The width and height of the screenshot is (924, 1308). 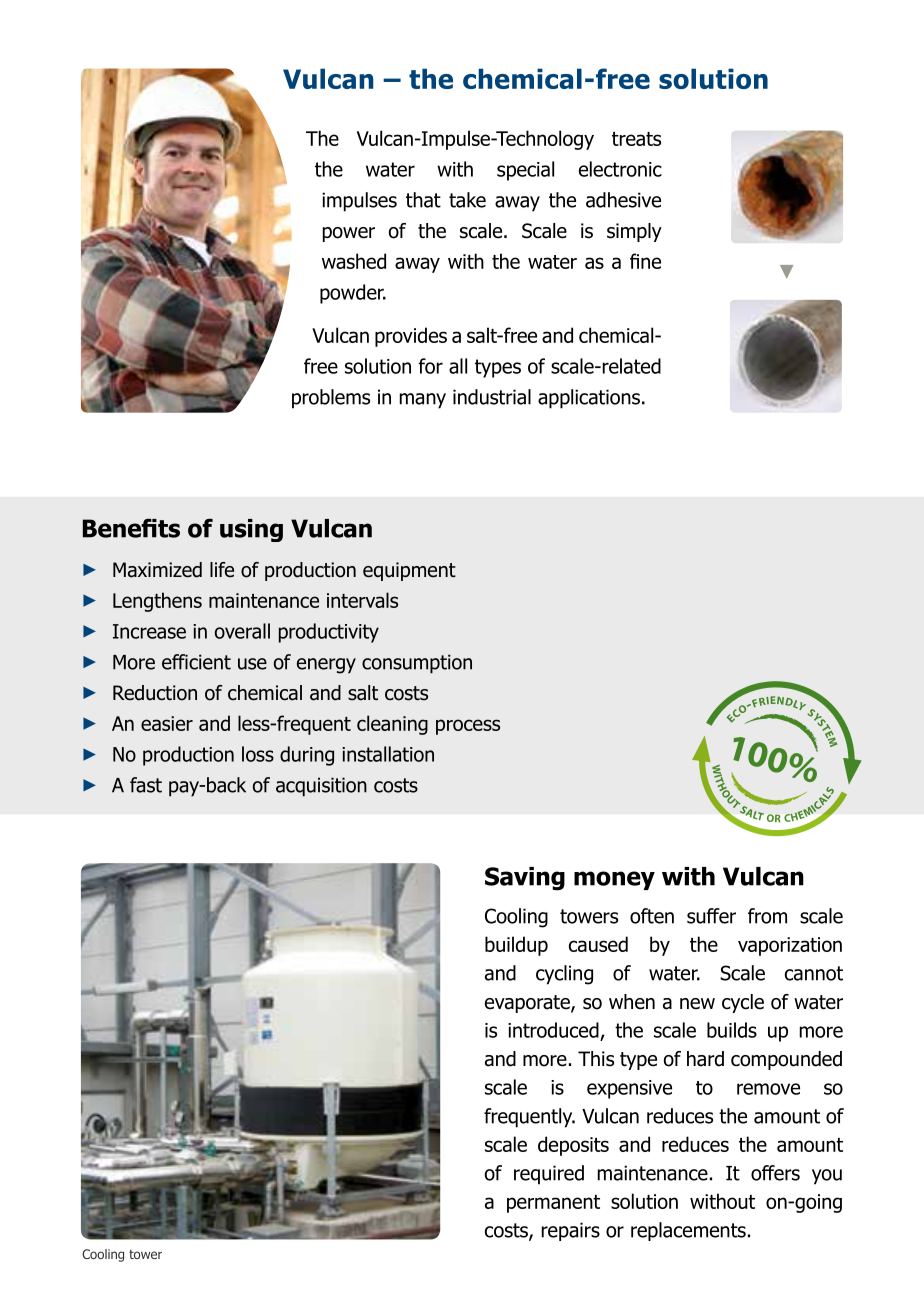 What do you see at coordinates (549, 1175) in the screenshot?
I see `required` at bounding box center [549, 1175].
